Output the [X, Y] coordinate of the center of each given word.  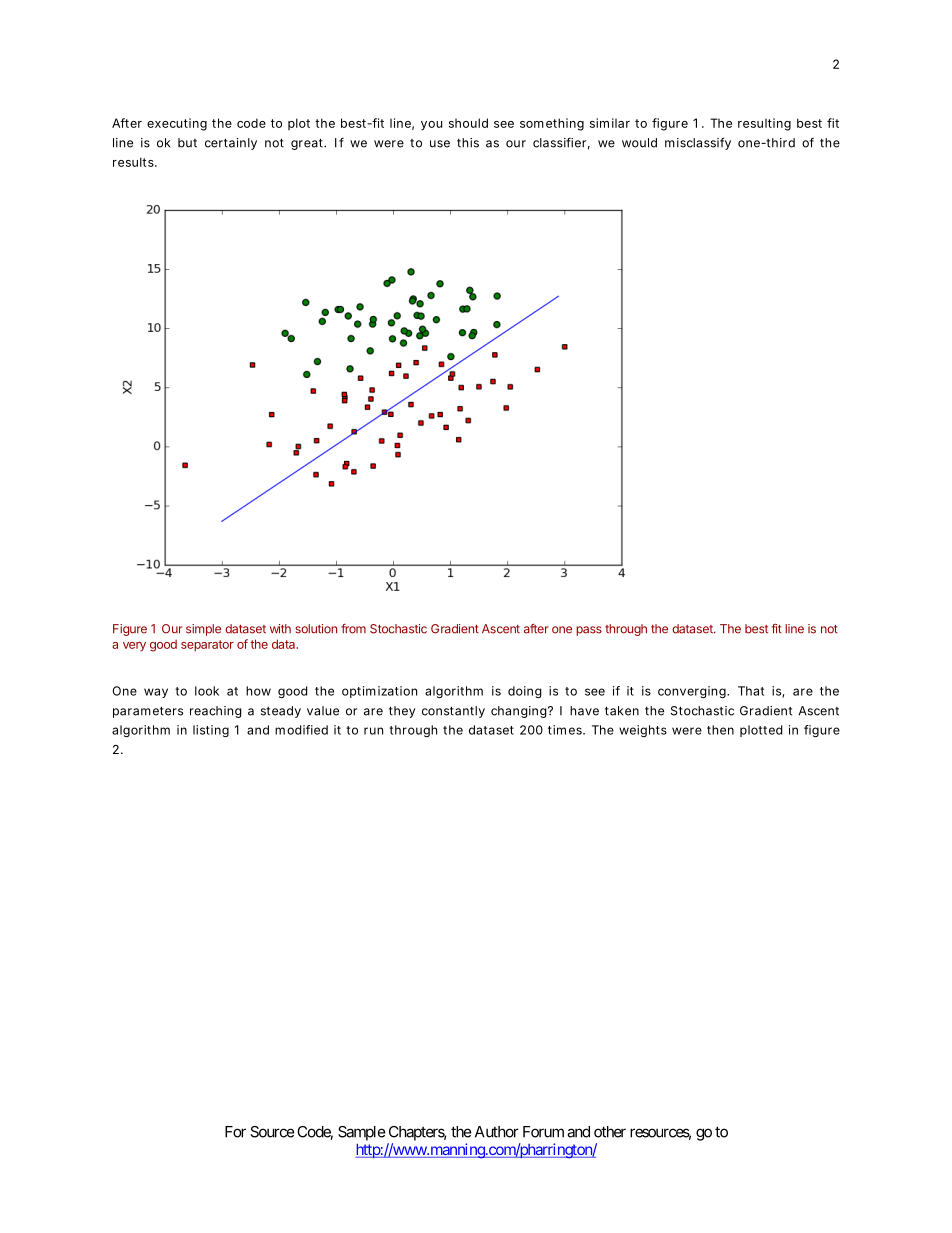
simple [203, 630]
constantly [453, 712]
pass [589, 631]
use [440, 144]
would [639, 143]
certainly [231, 144]
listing [211, 731]
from [353, 629]
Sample [362, 1133]
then [720, 730]
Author [497, 1132]
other [610, 1132]
